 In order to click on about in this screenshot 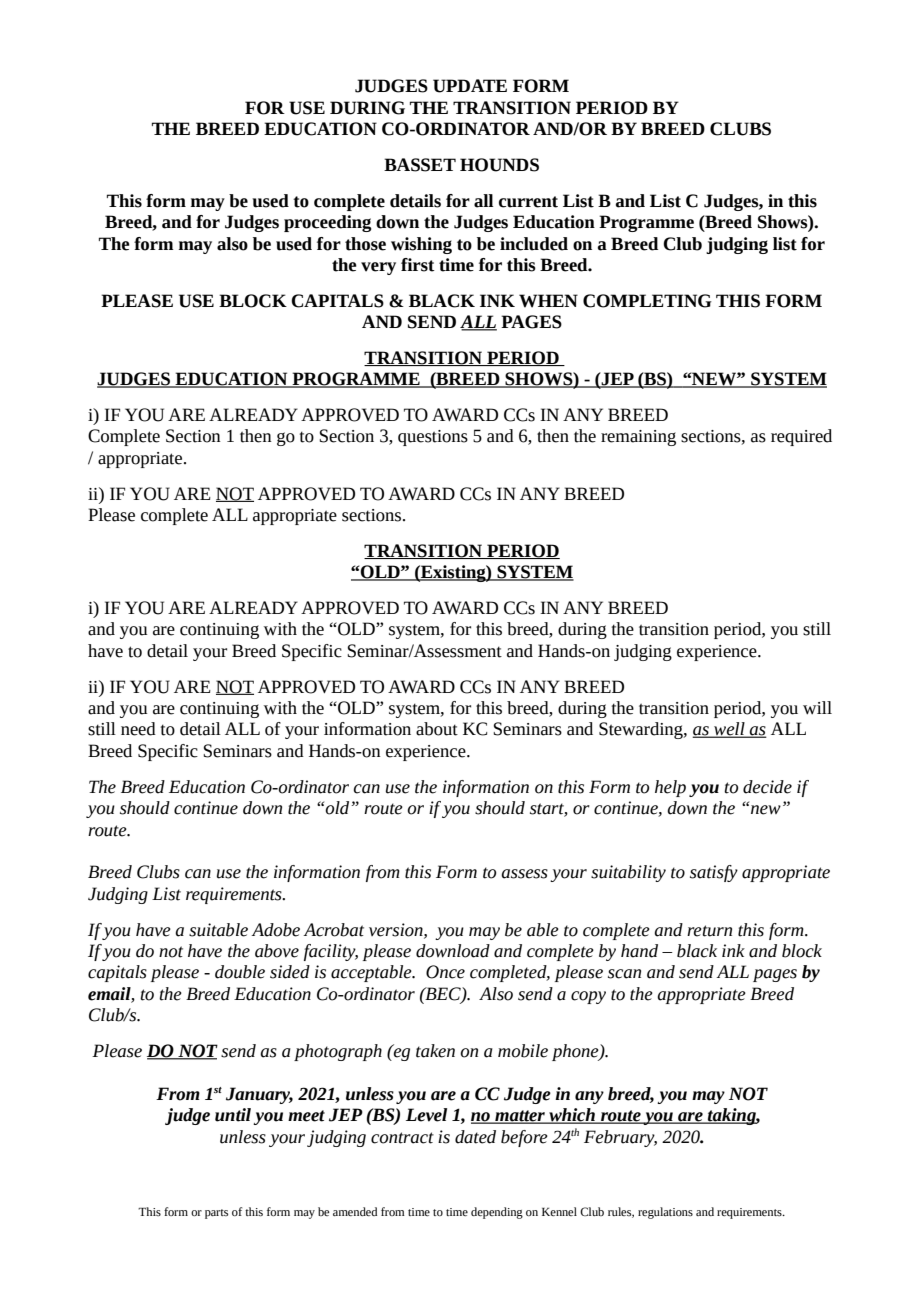, I will do `click(437, 729)`.
